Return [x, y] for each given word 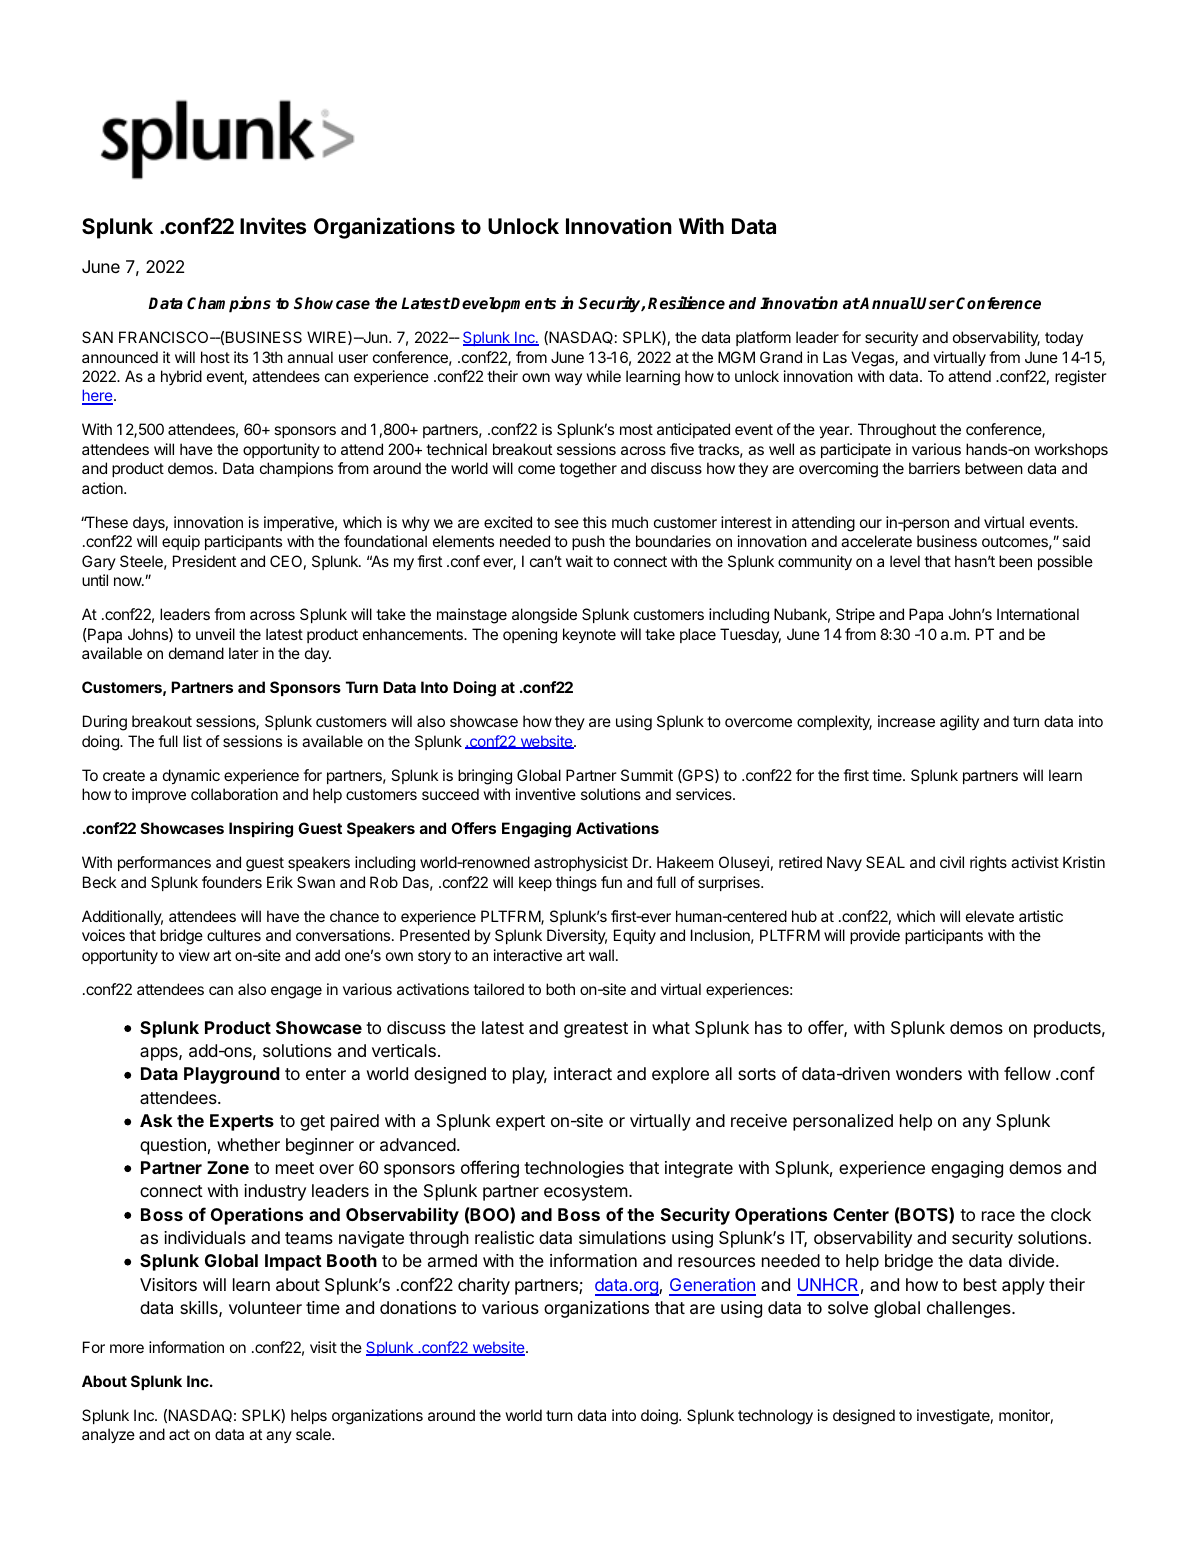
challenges [970, 1309]
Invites [273, 225]
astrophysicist [581, 863]
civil [952, 862]
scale [314, 1434]
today [1064, 338]
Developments [503, 305]
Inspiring [261, 830]
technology [775, 1417]
